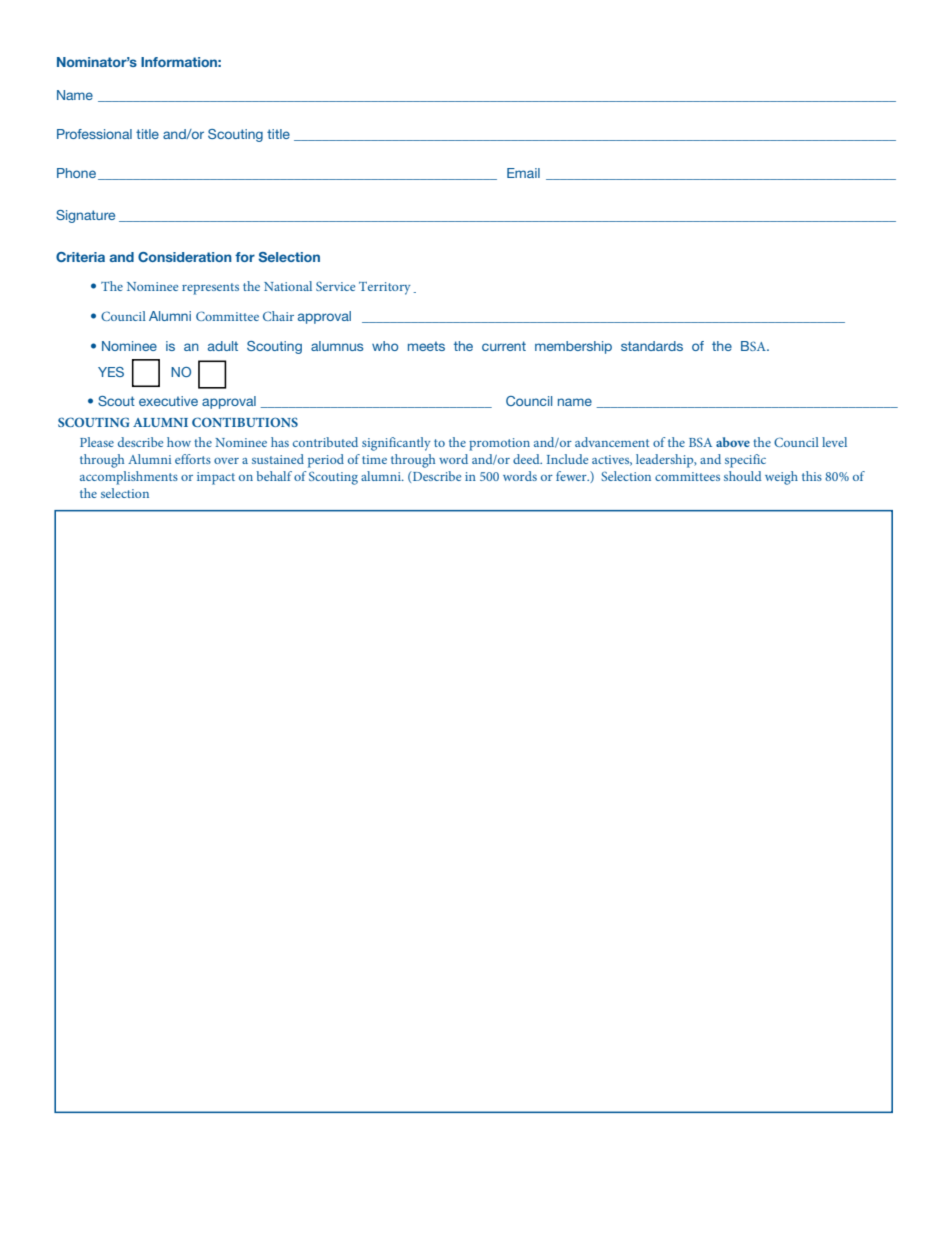  Describe the element at coordinates (426, 346) in the document. I see `meets` at that location.
